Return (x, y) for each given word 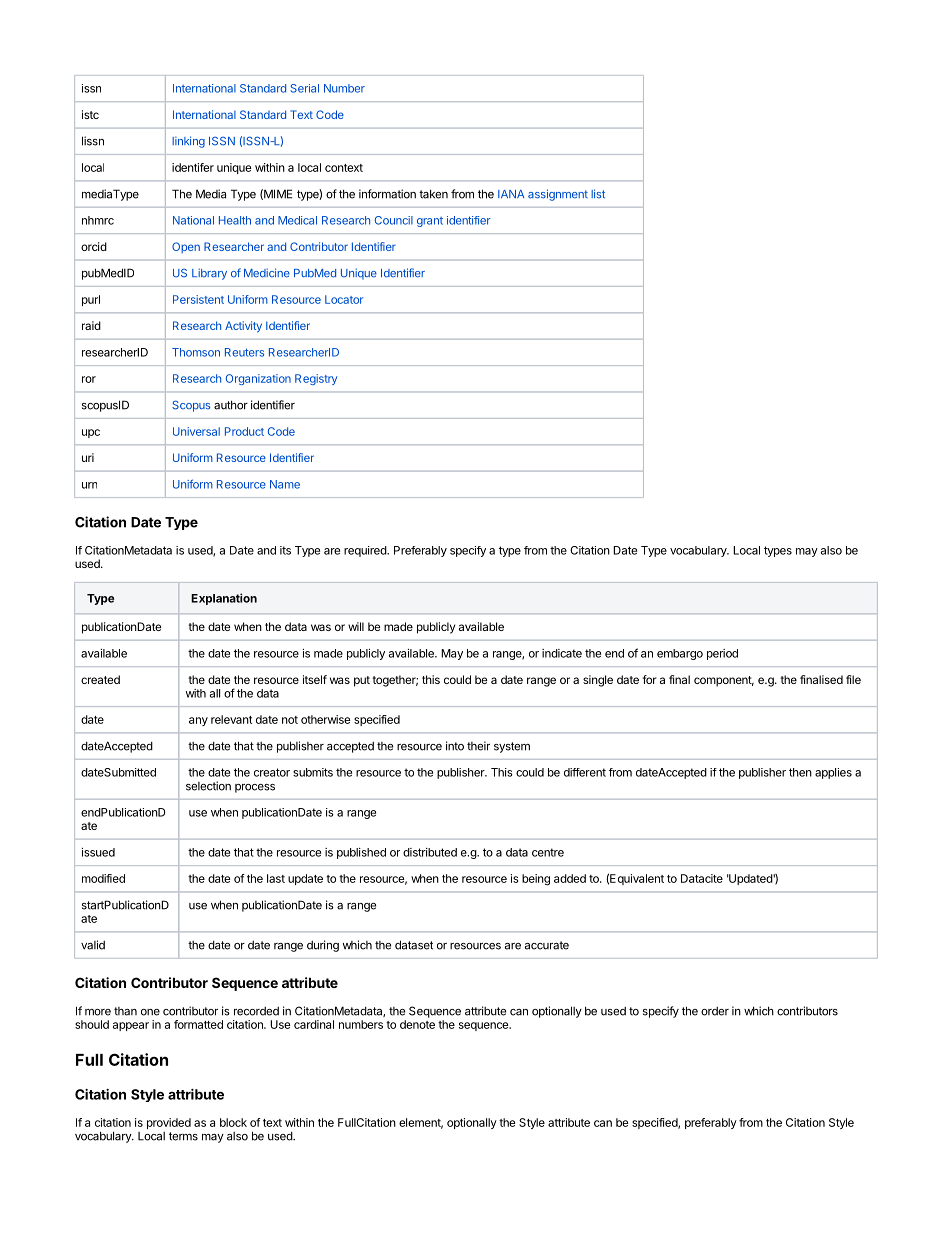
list (598, 193)
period (722, 654)
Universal (196, 431)
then (800, 772)
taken (433, 194)
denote (417, 1024)
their (478, 746)
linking (188, 142)
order (715, 1011)
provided (169, 1123)
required (366, 551)
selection (208, 786)
